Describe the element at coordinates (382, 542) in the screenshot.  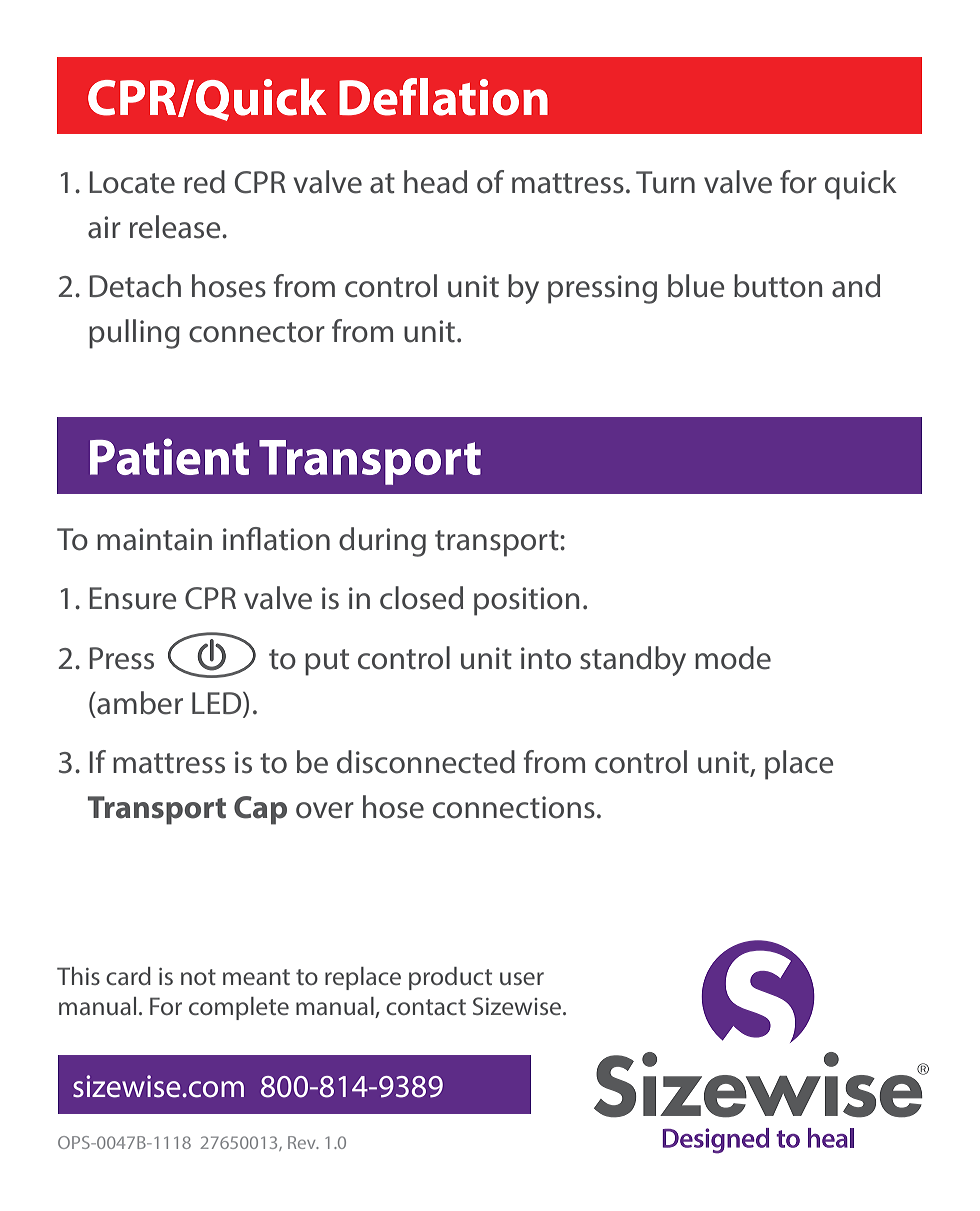
I see `during` at that location.
